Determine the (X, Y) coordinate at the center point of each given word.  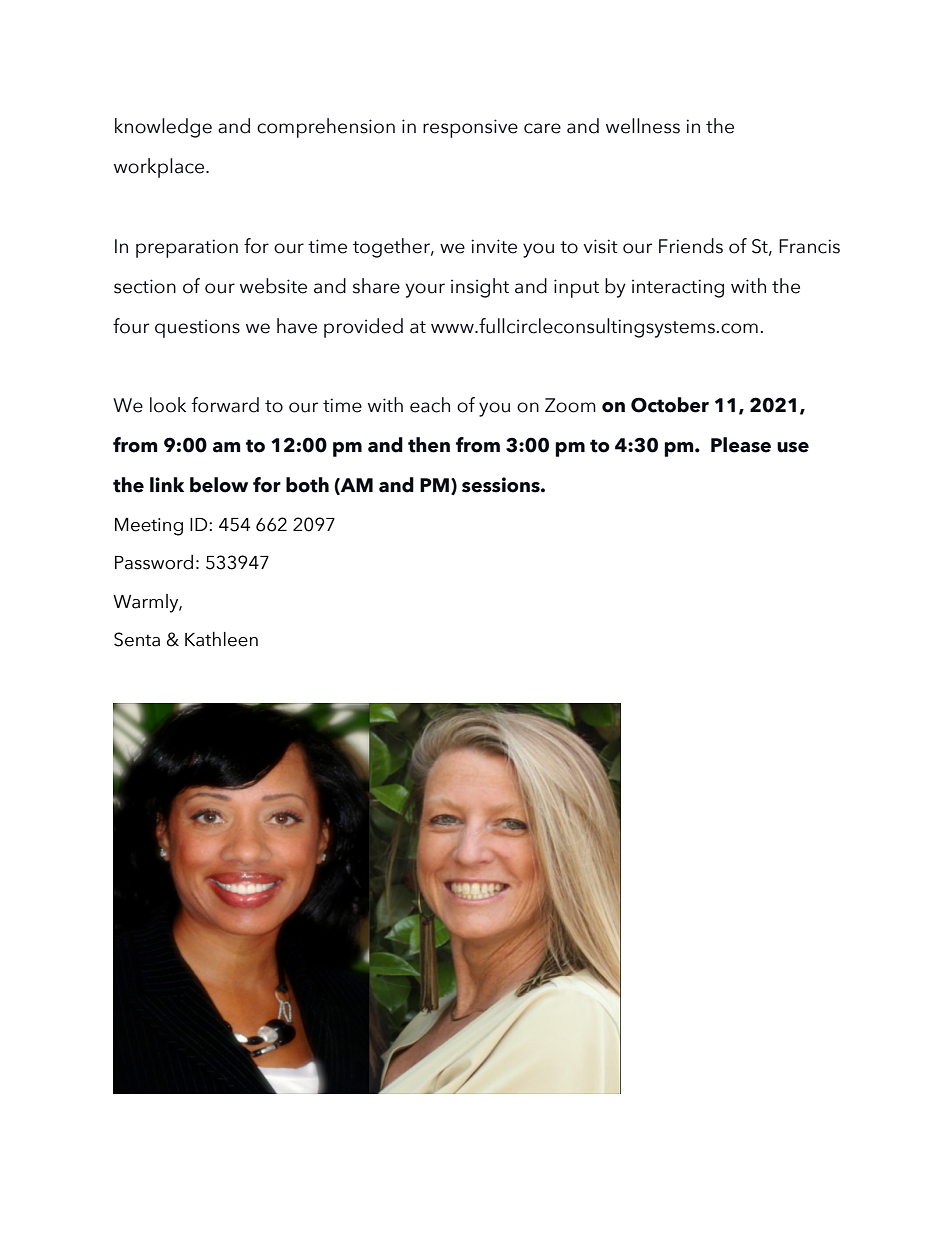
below (219, 485)
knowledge (163, 128)
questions (197, 328)
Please (741, 445)
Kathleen (221, 639)
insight (480, 288)
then (429, 445)
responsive (470, 128)
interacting (678, 288)
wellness (643, 126)
